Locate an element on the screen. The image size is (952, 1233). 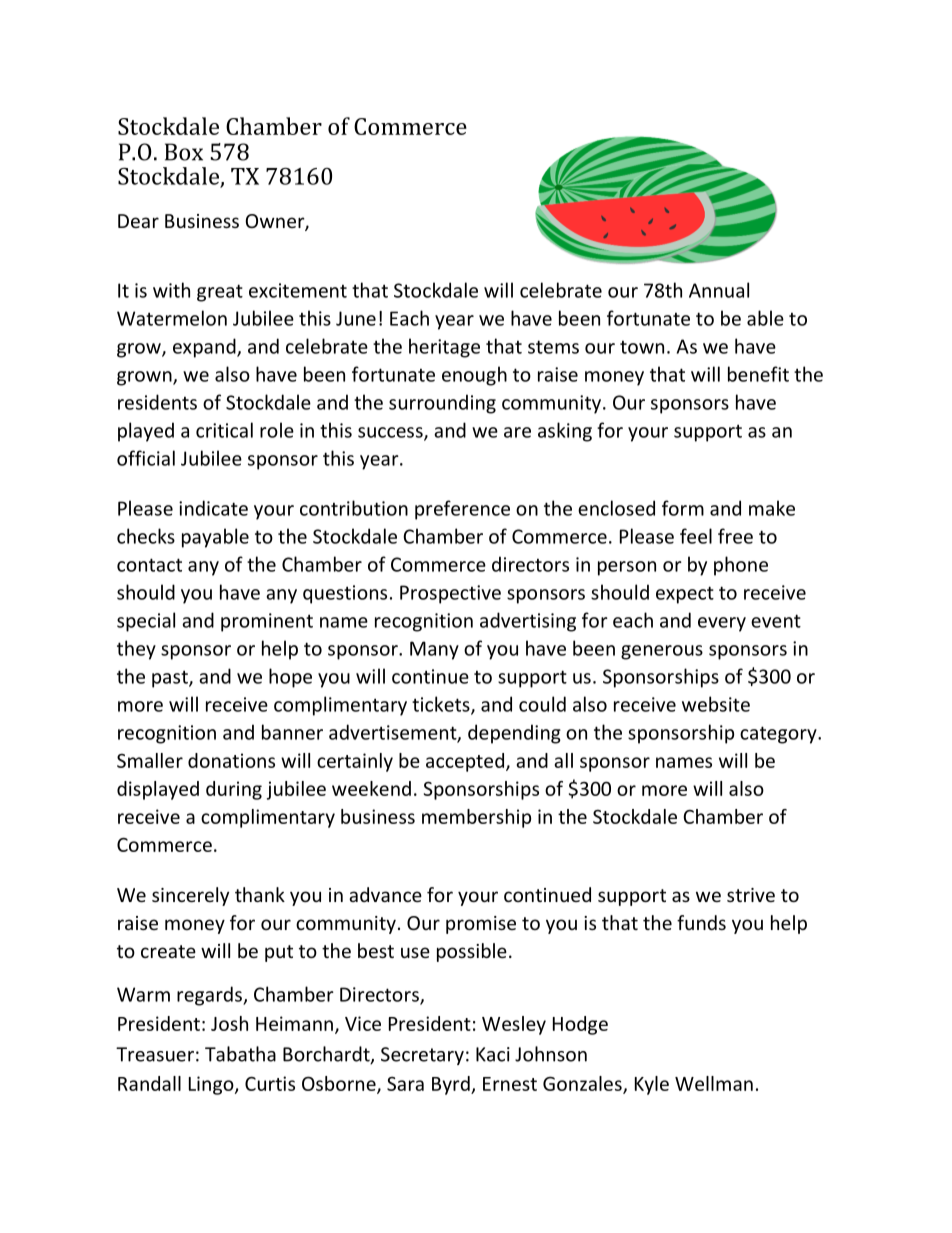
every is located at coordinates (722, 624).
